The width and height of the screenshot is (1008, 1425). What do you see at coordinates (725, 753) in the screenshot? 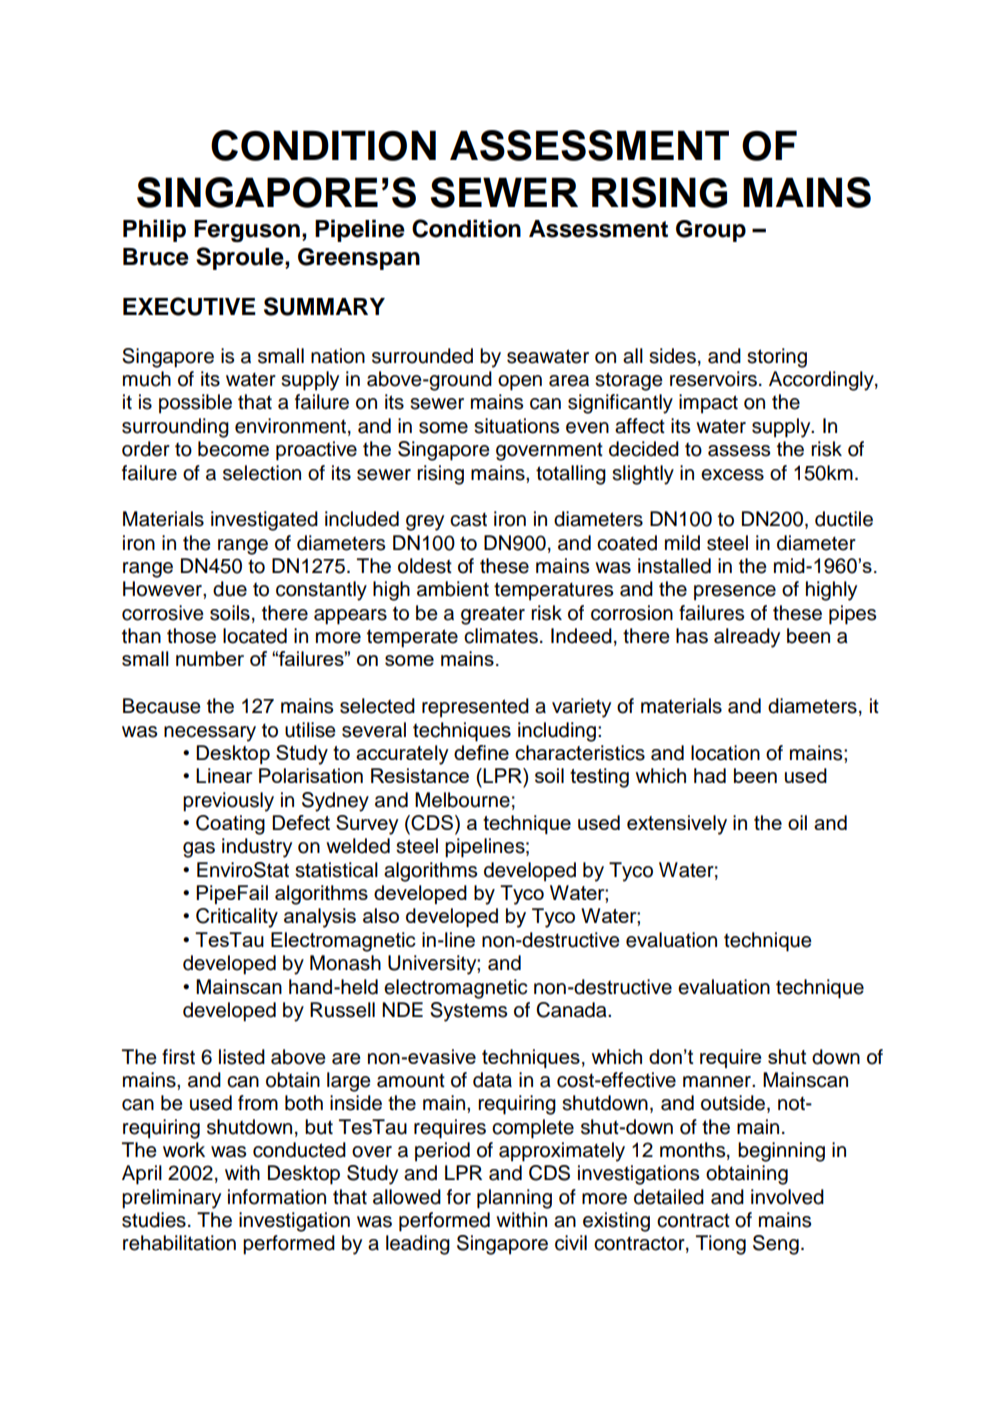
I see `location` at bounding box center [725, 753].
